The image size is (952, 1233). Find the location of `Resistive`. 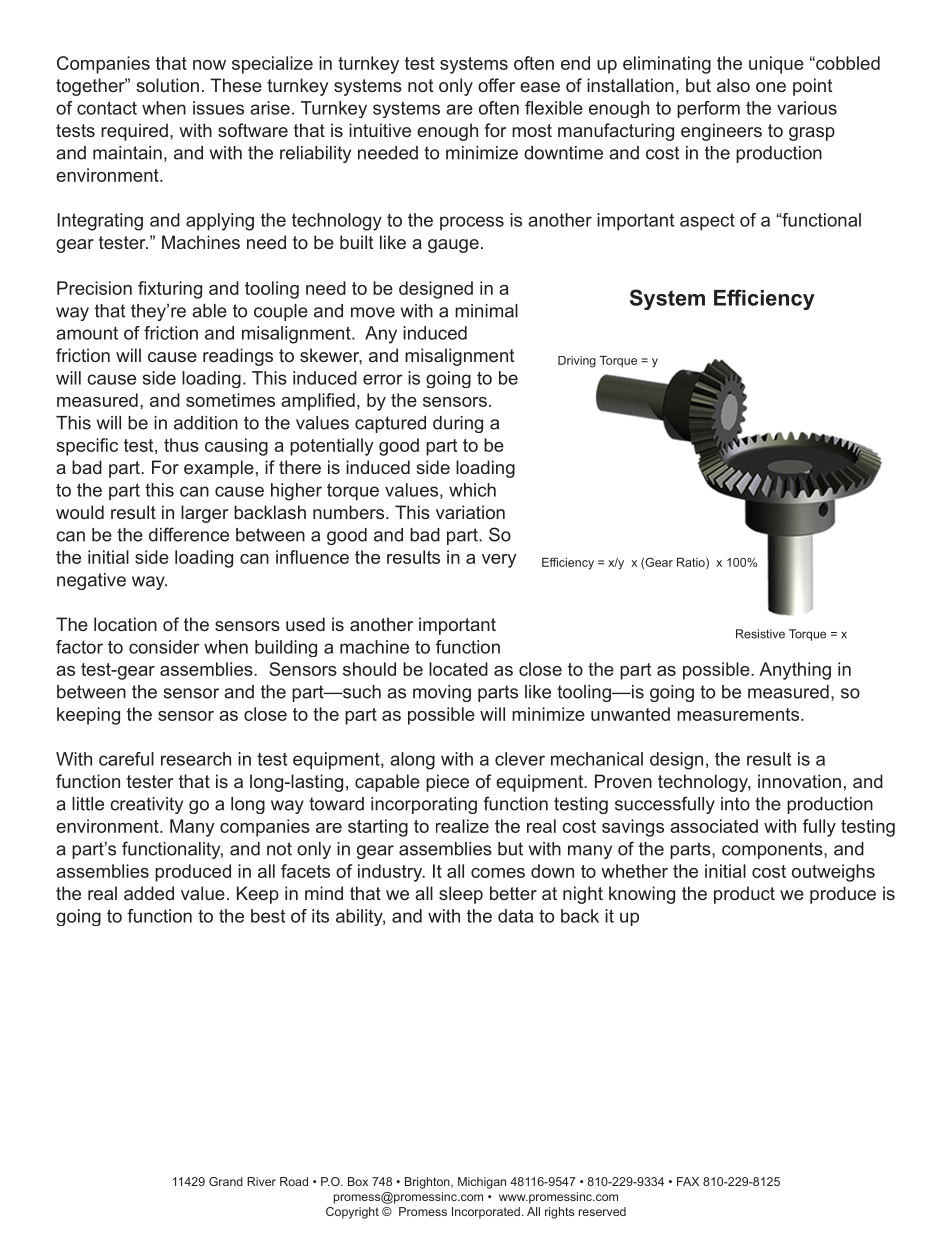

Resistive is located at coordinates (760, 634).
